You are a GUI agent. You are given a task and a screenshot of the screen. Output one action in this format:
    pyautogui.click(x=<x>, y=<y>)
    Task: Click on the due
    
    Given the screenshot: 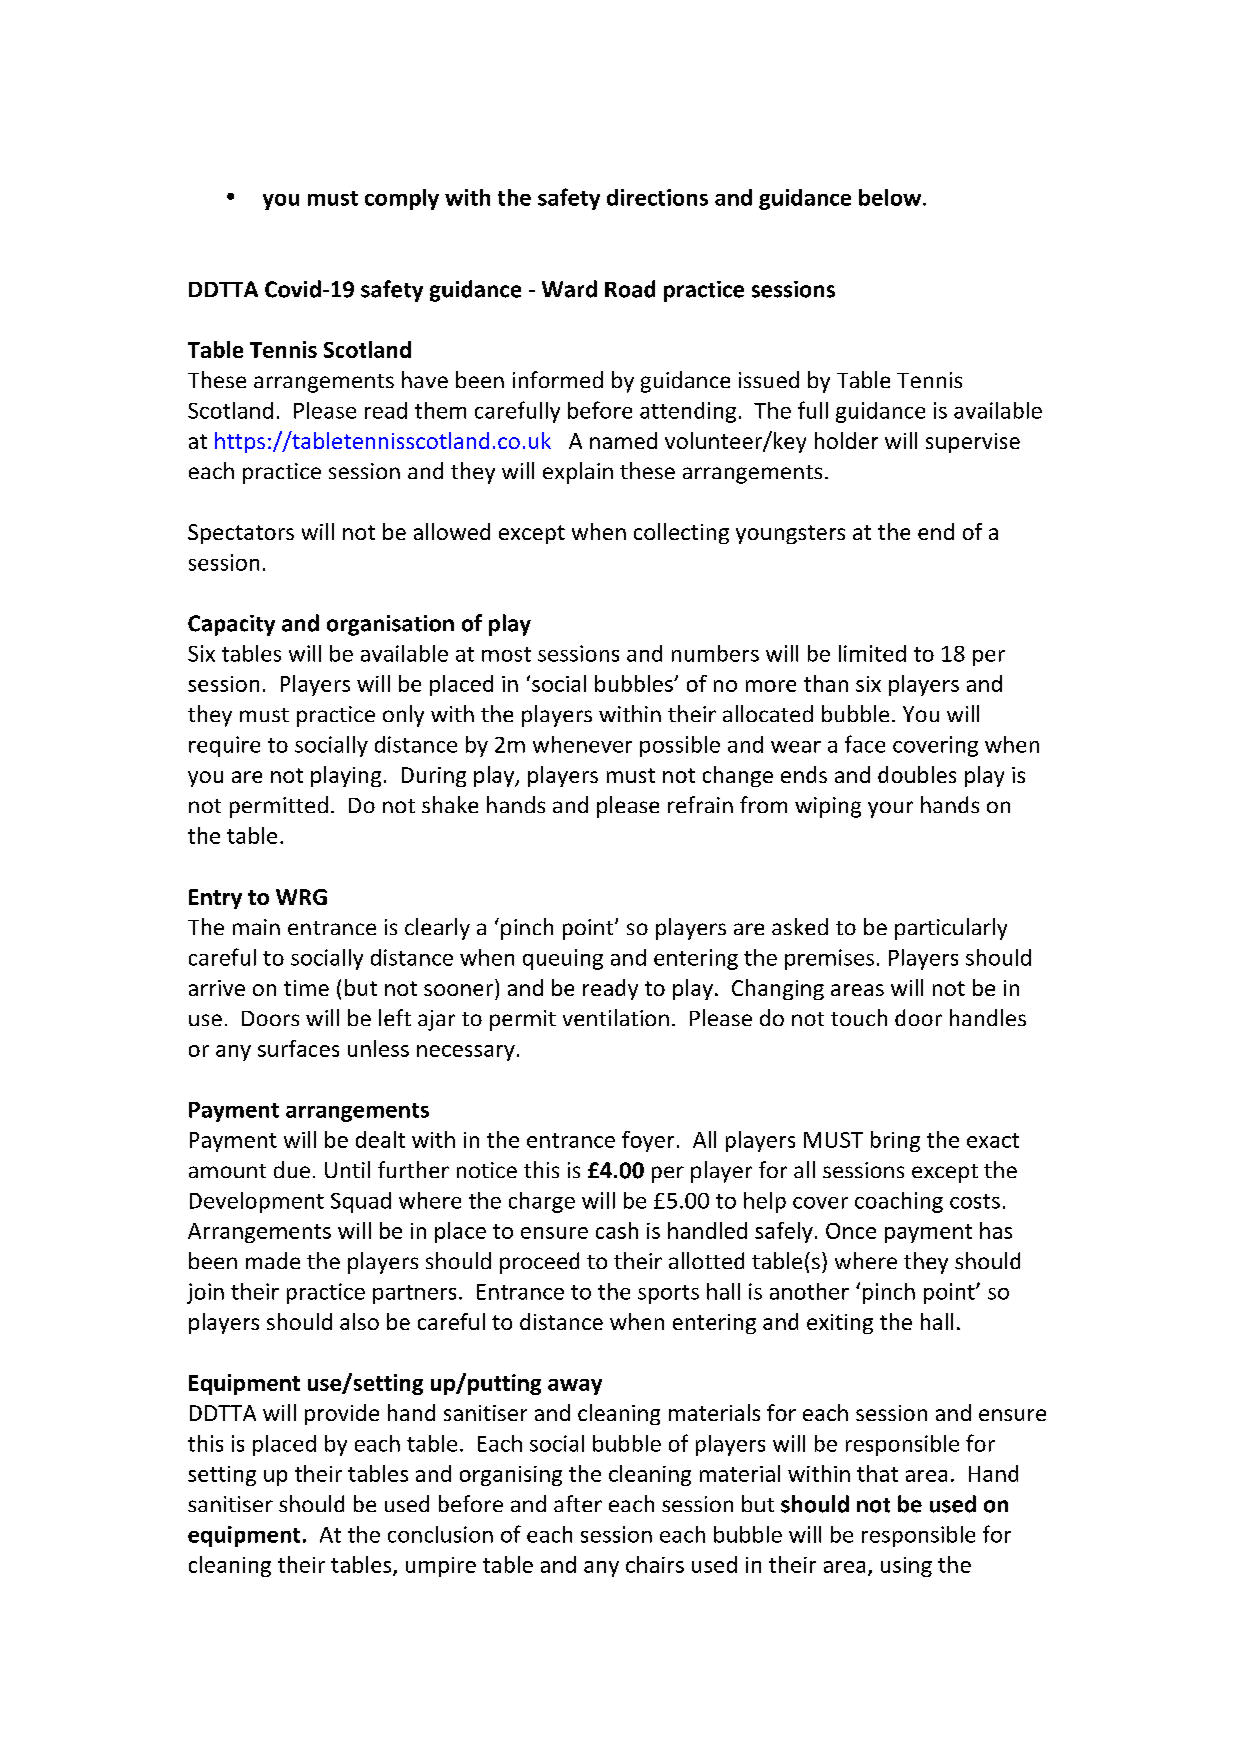 What is the action you would take?
    pyautogui.click(x=292, y=1169)
